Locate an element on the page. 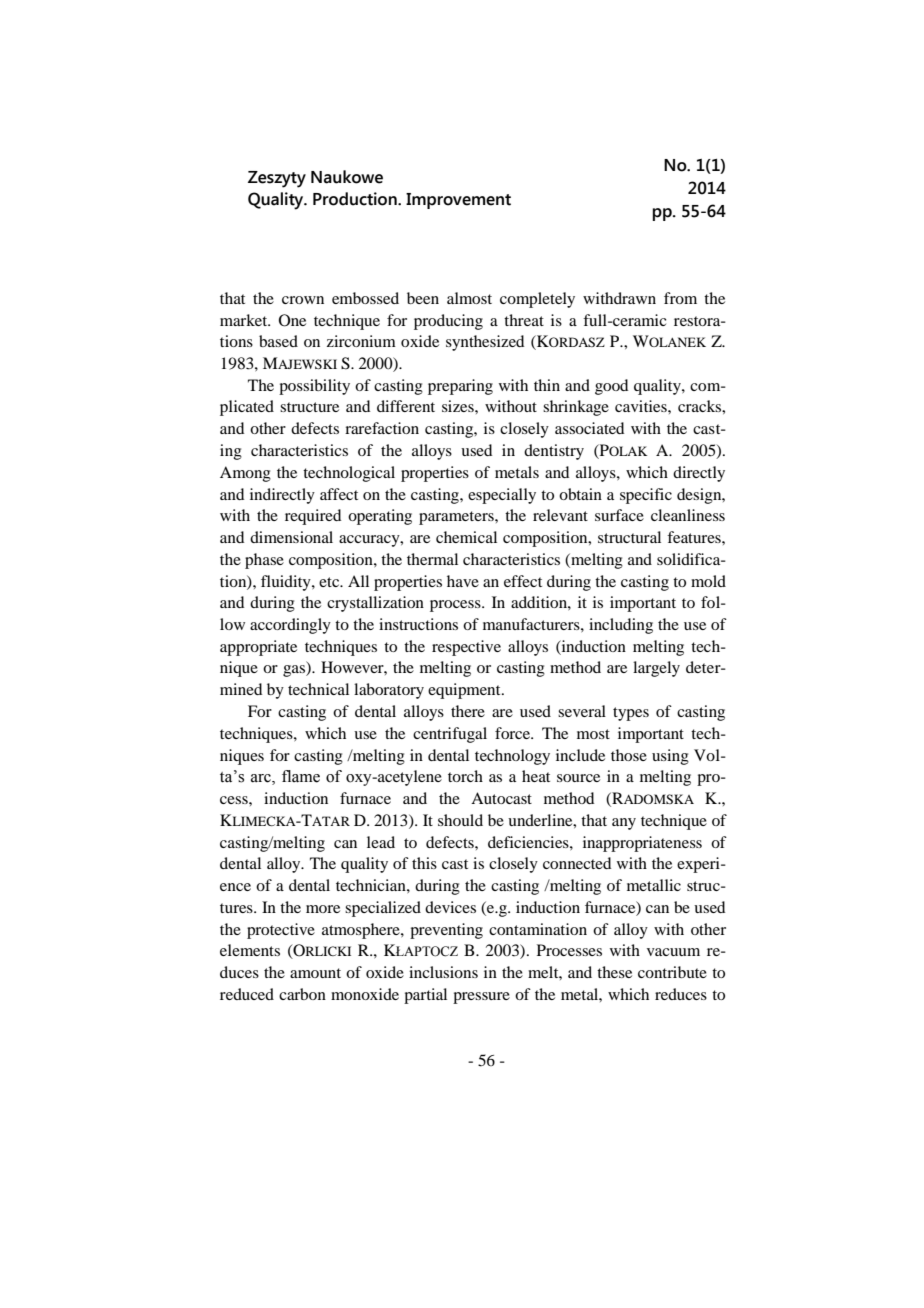 This page has height=1308, width=924. including is located at coordinates (621, 626).
